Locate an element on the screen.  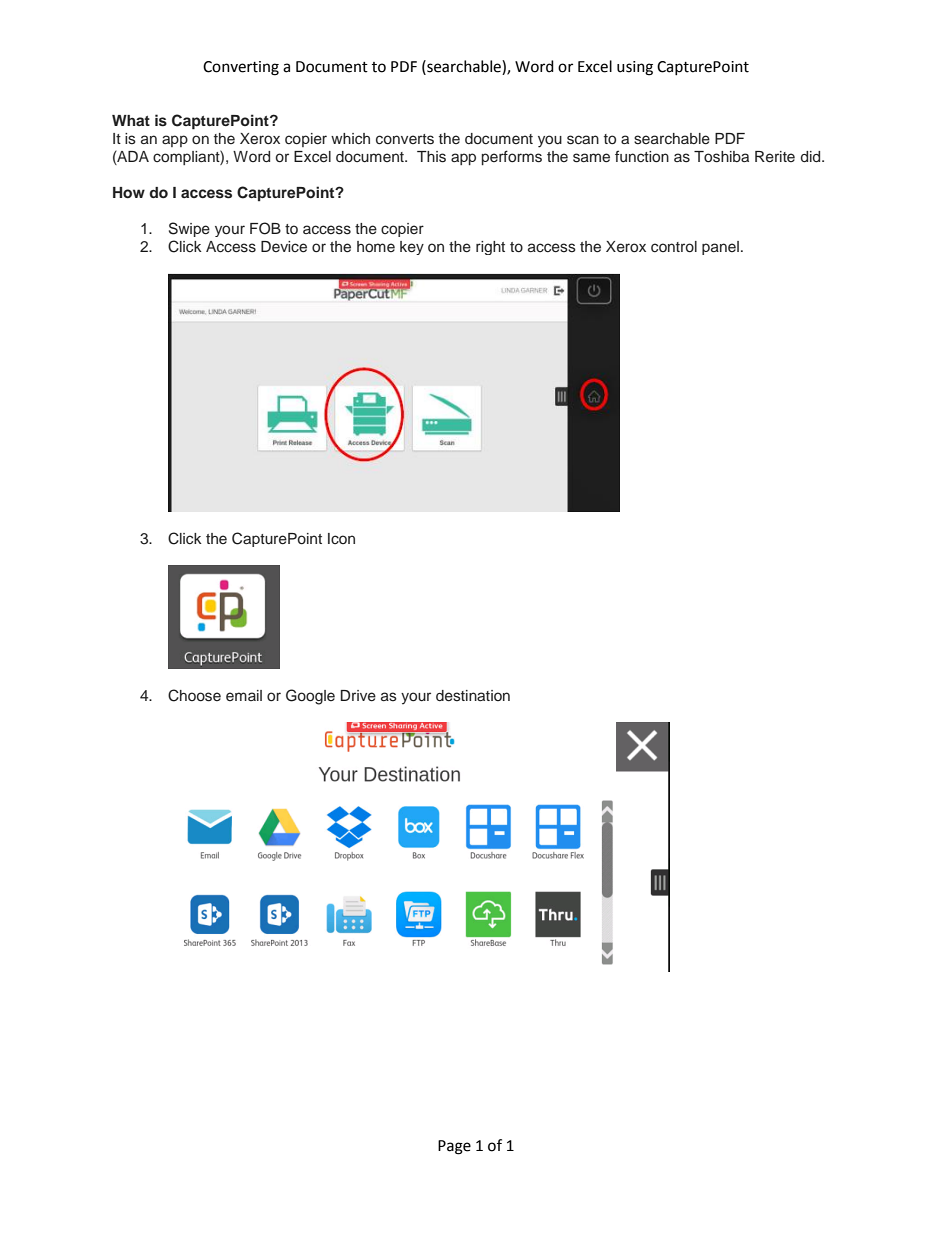
Google is located at coordinates (310, 697).
